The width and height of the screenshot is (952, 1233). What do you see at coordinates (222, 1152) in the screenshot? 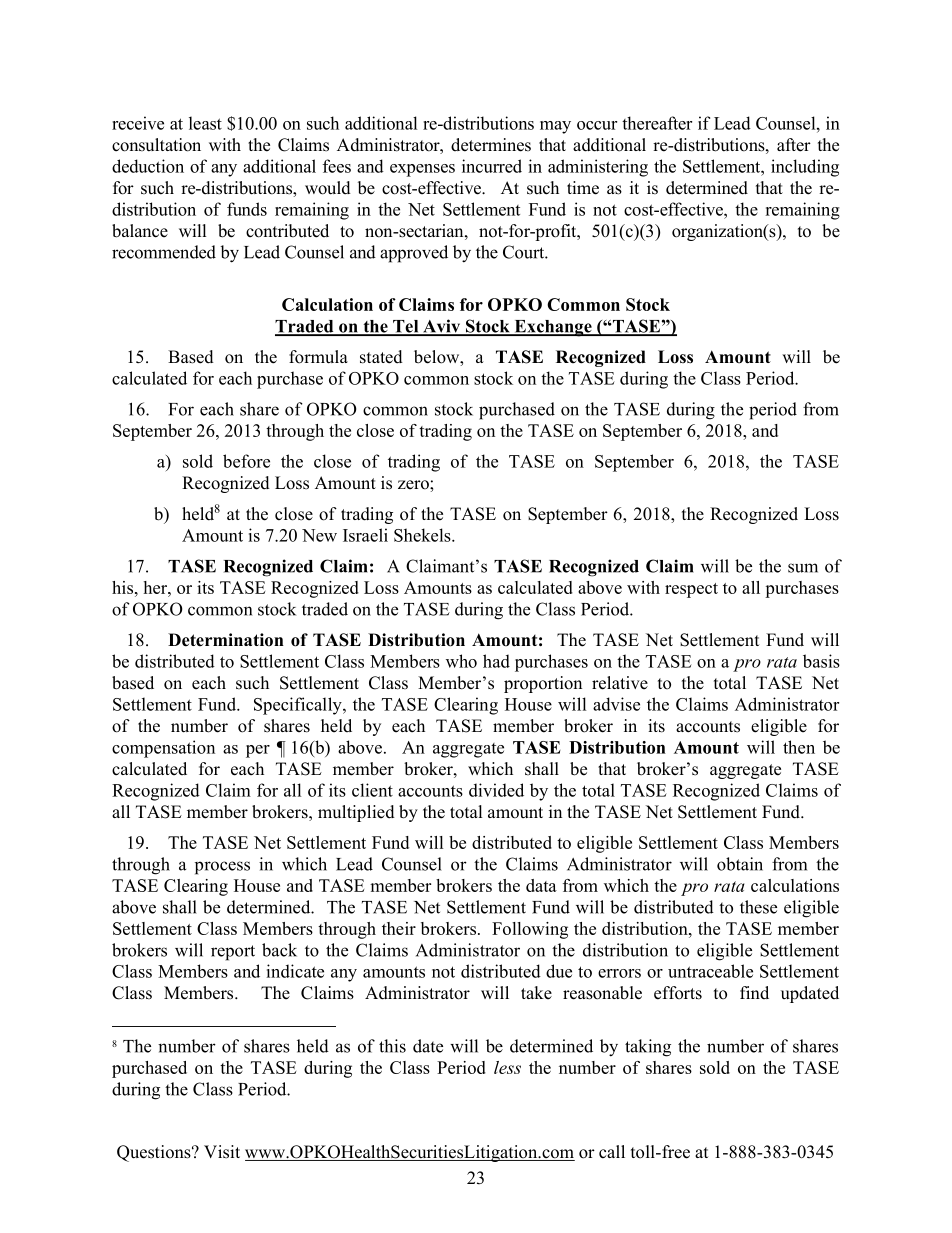
I see `Visit` at bounding box center [222, 1152].
